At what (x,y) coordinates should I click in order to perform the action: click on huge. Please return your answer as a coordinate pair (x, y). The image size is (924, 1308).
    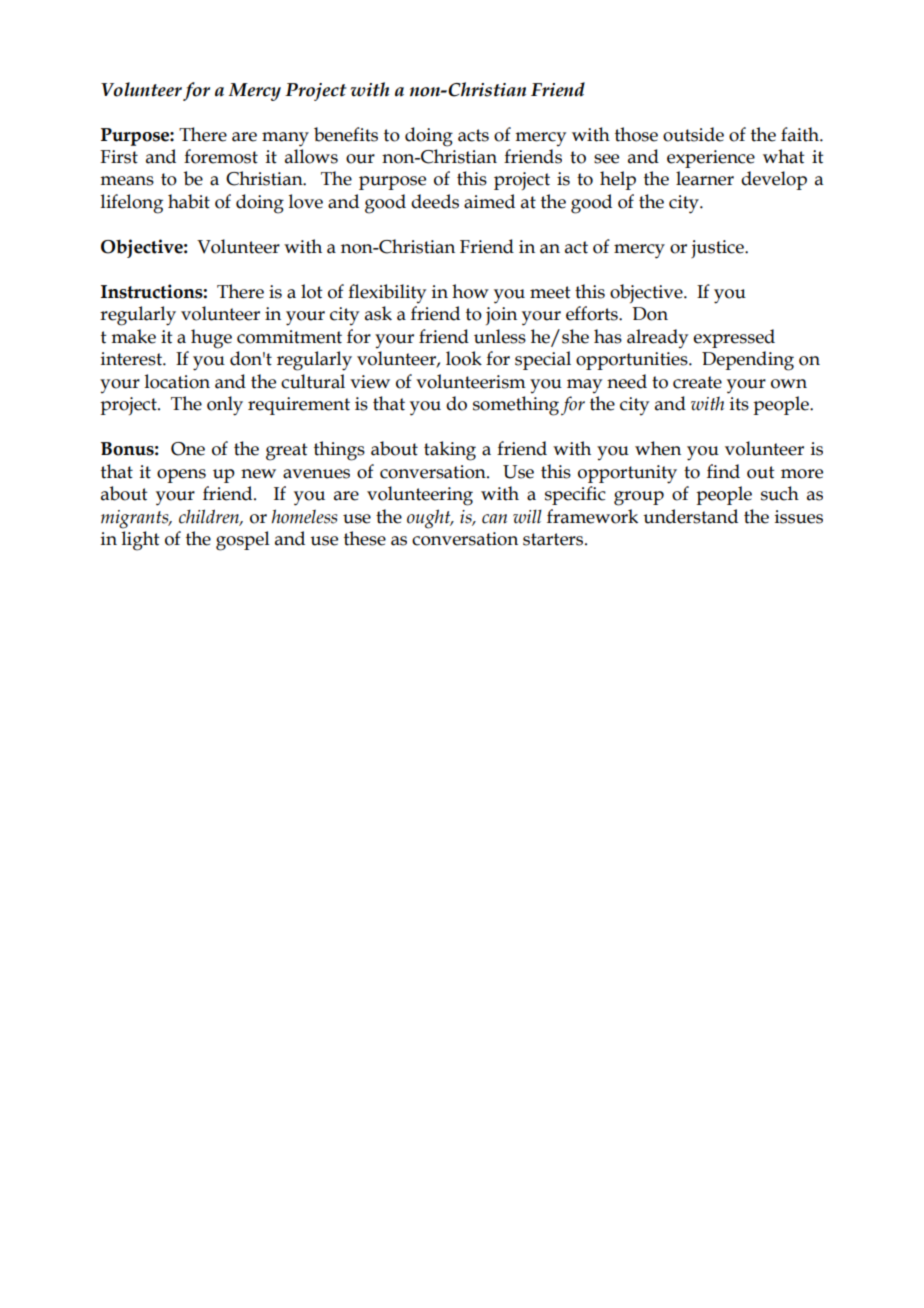
    Looking at the image, I should click on (211, 339).
